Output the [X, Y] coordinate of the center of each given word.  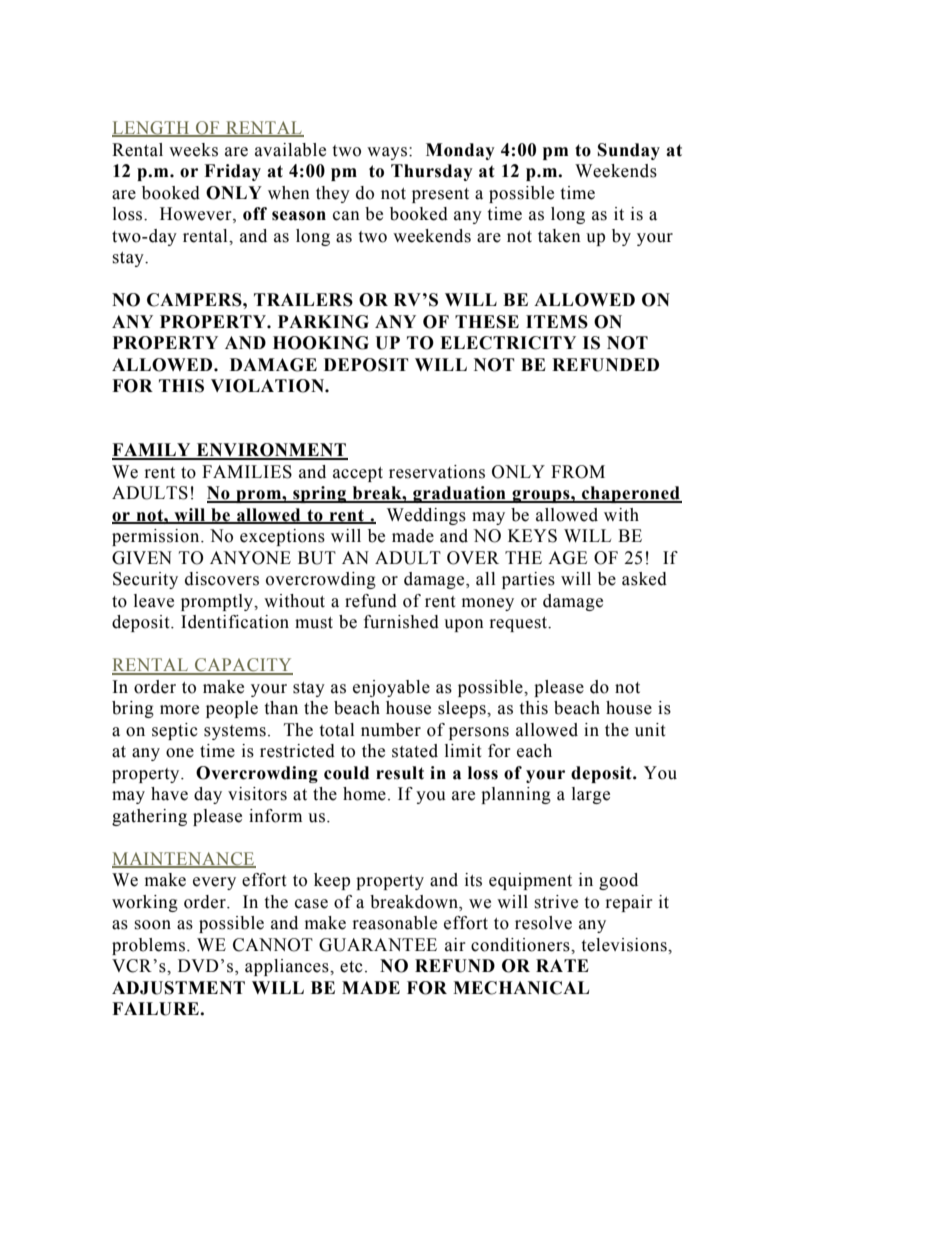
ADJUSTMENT [178, 988]
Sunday [629, 151]
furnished [401, 622]
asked [644, 579]
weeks [193, 150]
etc [351, 967]
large [591, 795]
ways [387, 153]
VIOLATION [268, 386]
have [169, 794]
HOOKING [321, 343]
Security [145, 580]
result [400, 773]
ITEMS [557, 322]
